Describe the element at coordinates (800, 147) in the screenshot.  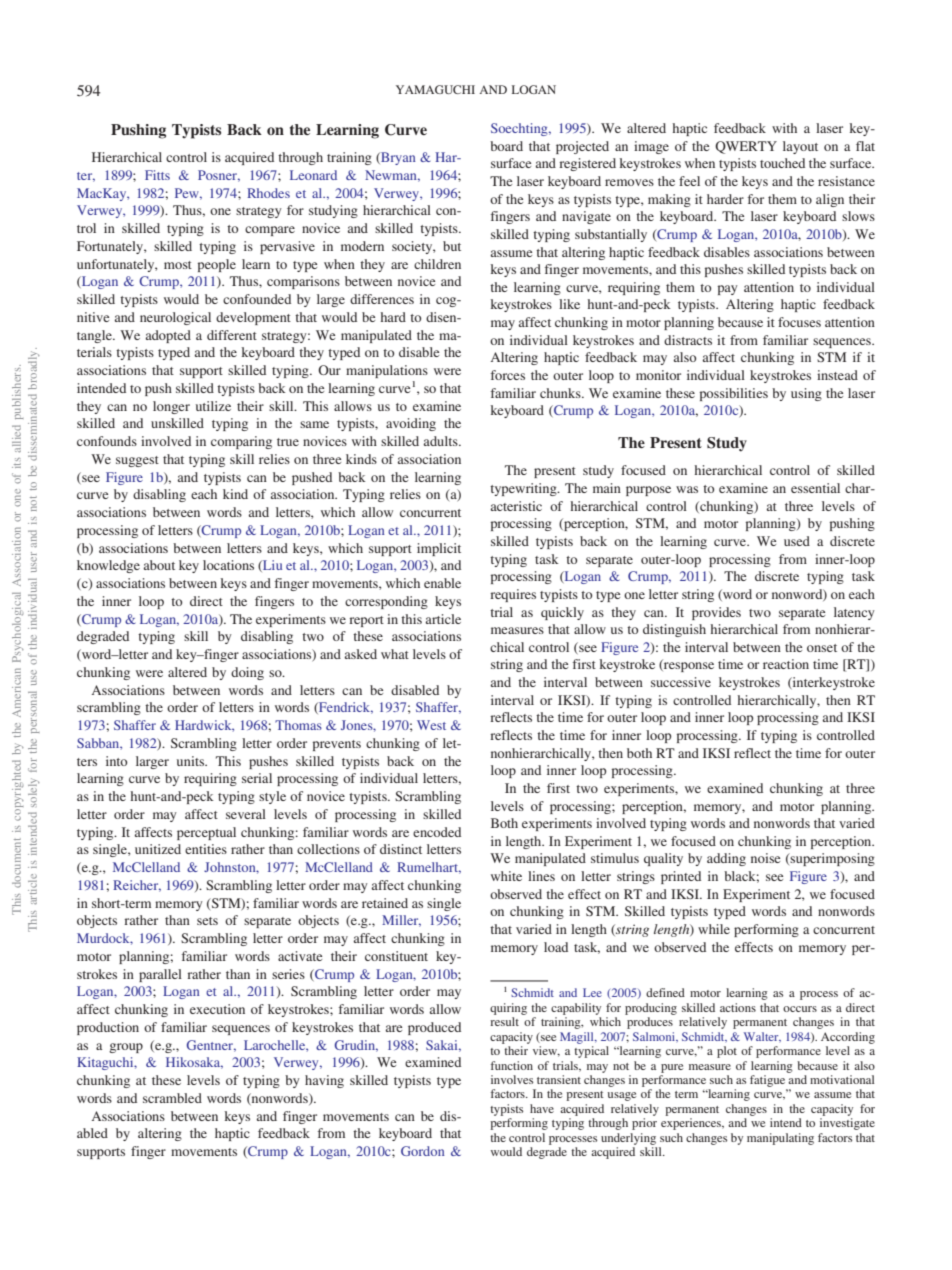
I see `layout` at that location.
